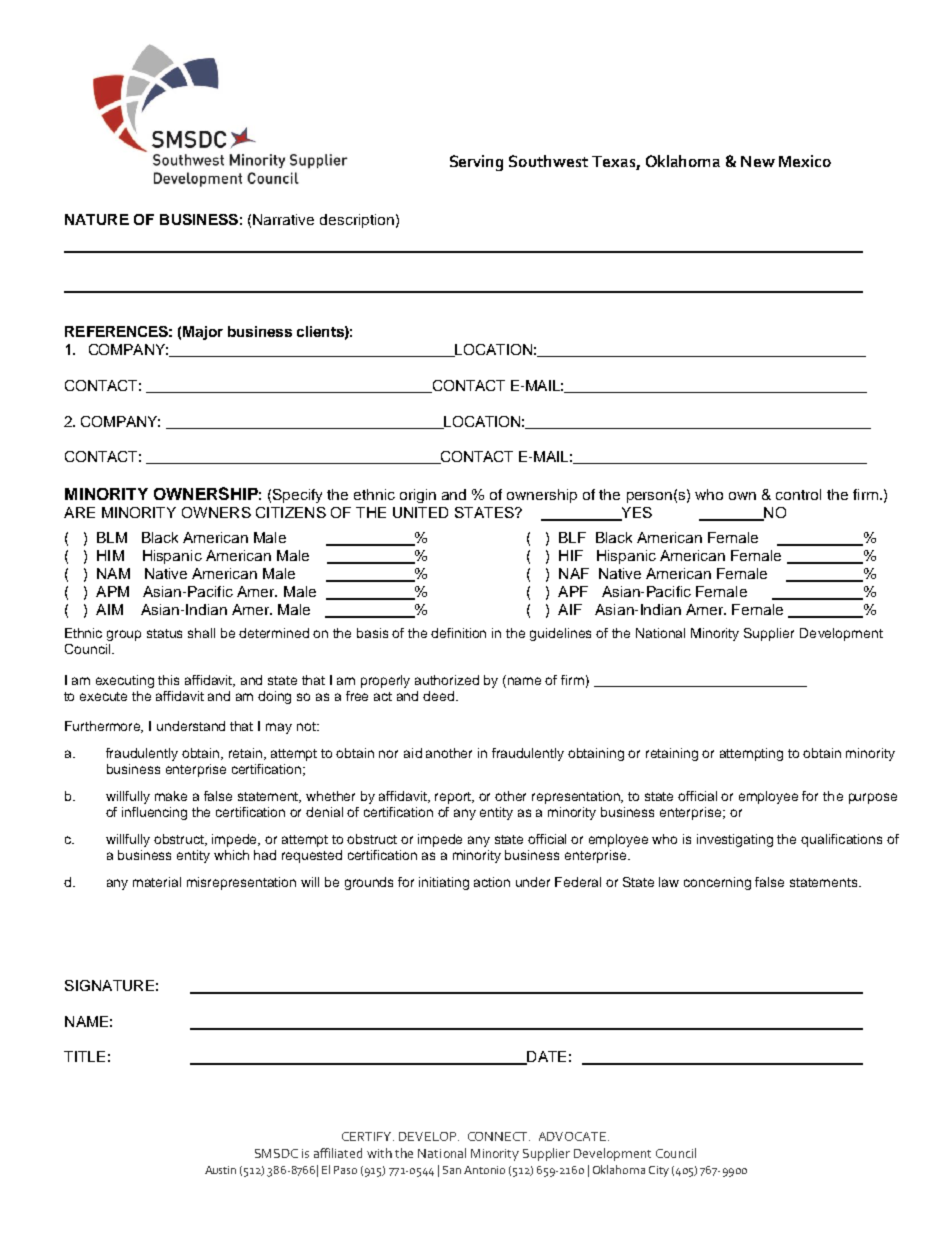  What do you see at coordinates (283, 219) in the document?
I see `Narrative` at bounding box center [283, 219].
